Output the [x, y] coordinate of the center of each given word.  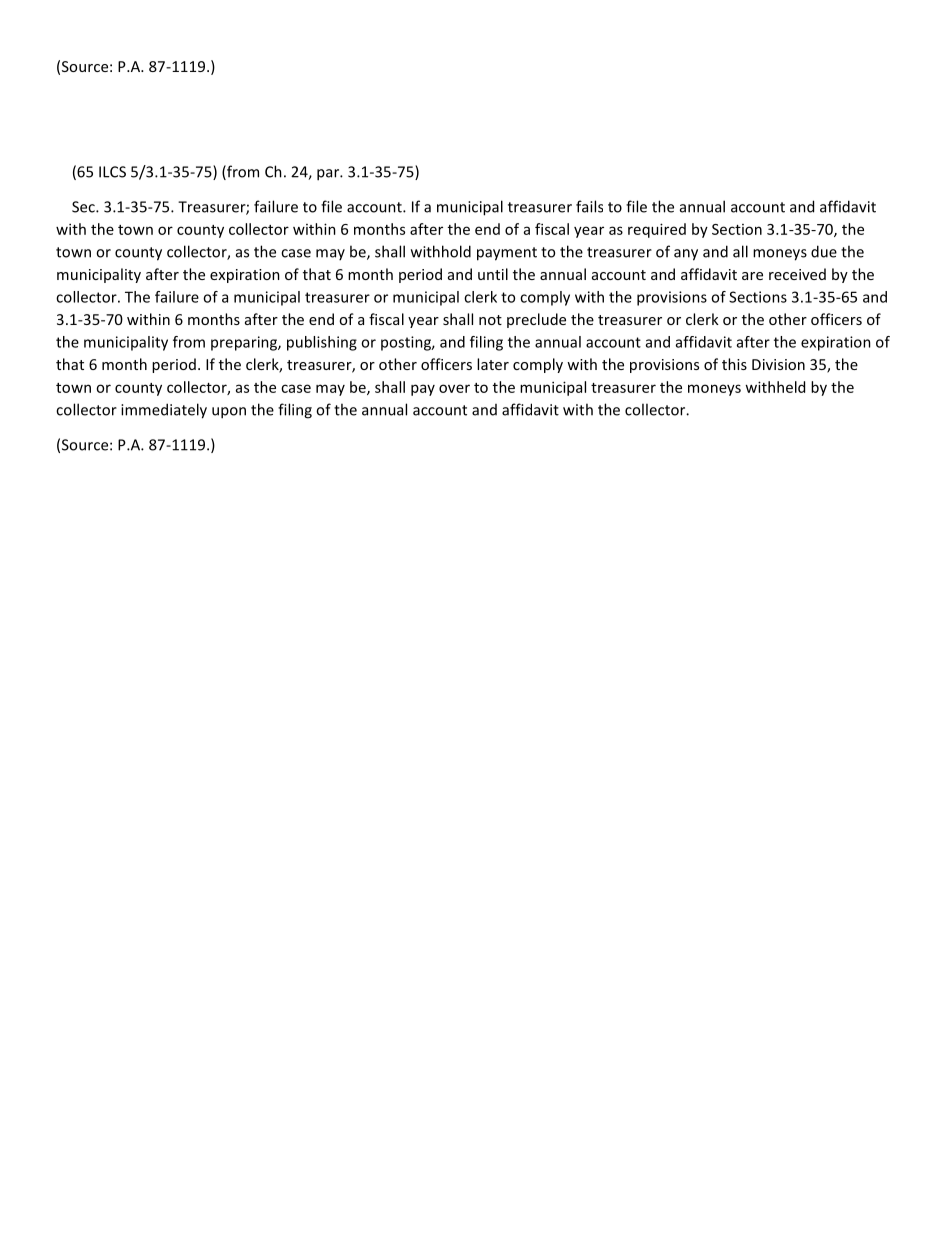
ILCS [112, 172]
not [490, 320]
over [454, 388]
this [734, 364]
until [493, 274]
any [686, 255]
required [657, 230]
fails [589, 206]
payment [507, 254]
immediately [164, 411]
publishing [322, 343]
